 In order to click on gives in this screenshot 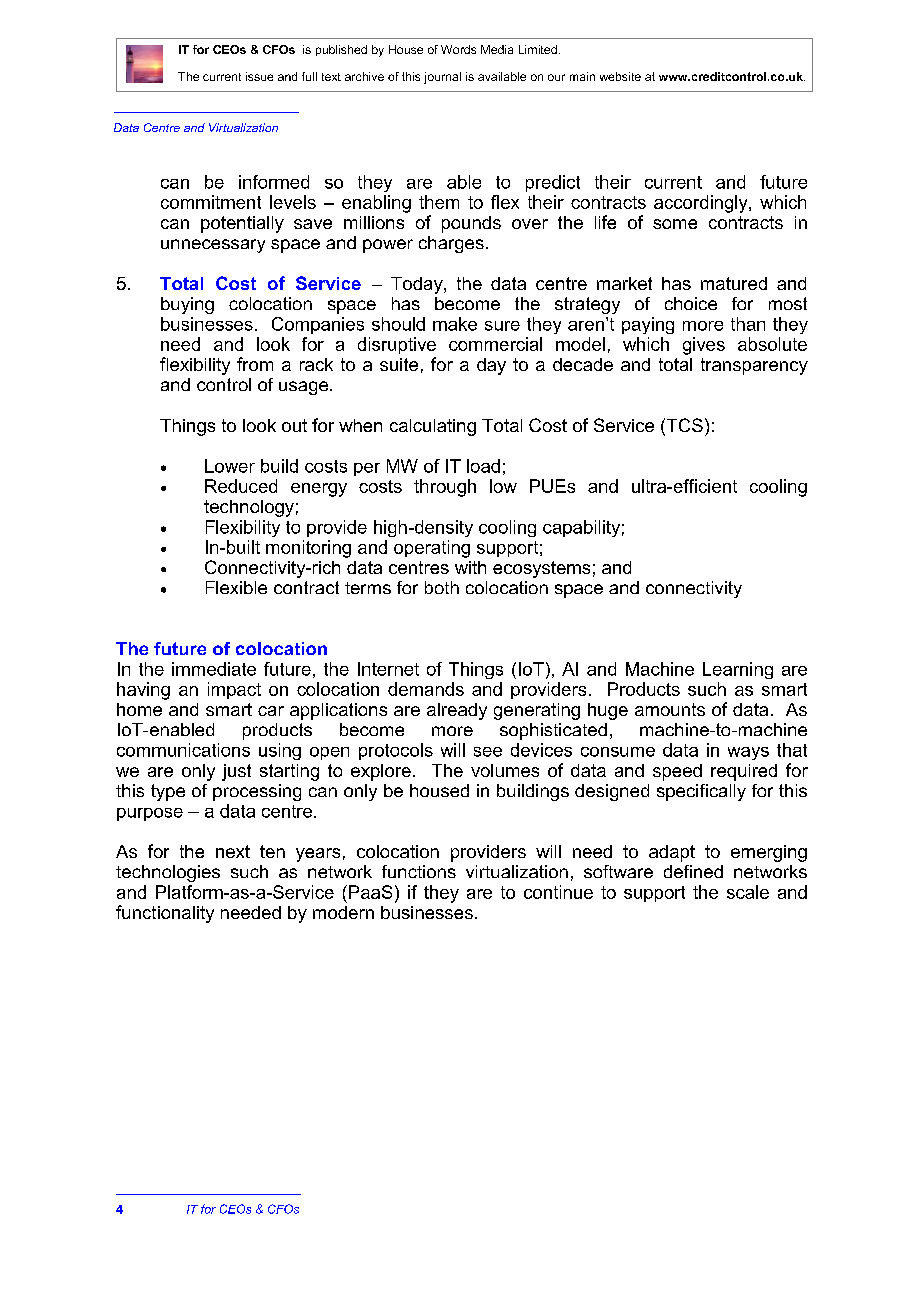, I will do `click(704, 346)`.
